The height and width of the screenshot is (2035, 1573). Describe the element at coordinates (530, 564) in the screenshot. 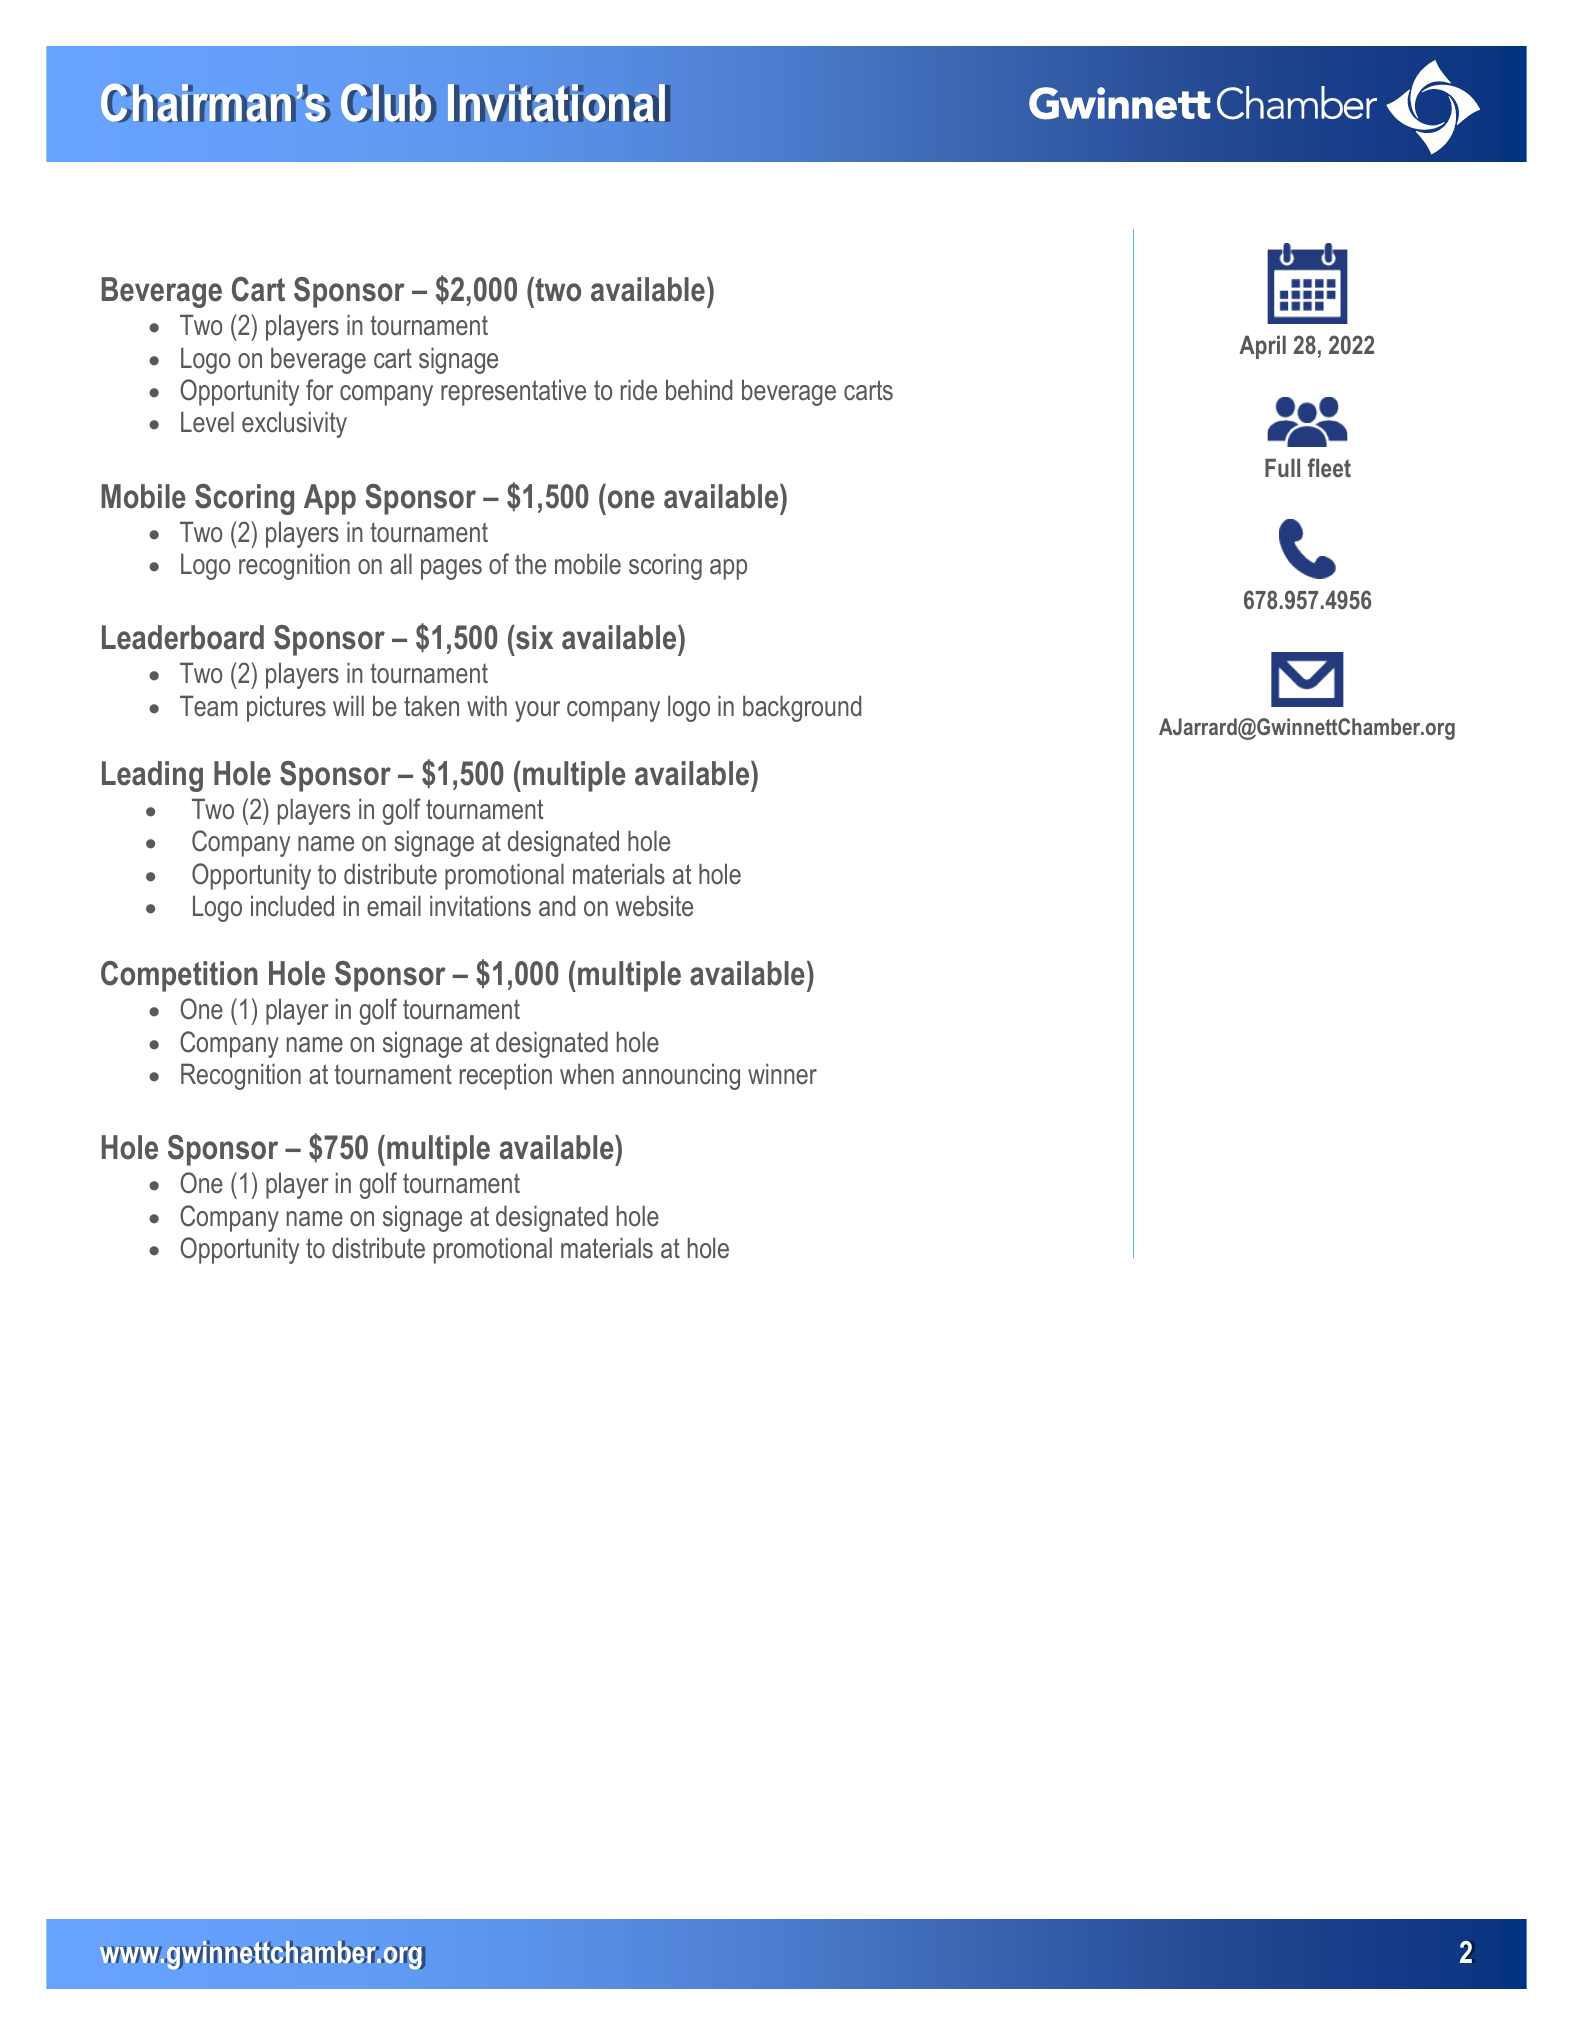

I see `the` at that location.
